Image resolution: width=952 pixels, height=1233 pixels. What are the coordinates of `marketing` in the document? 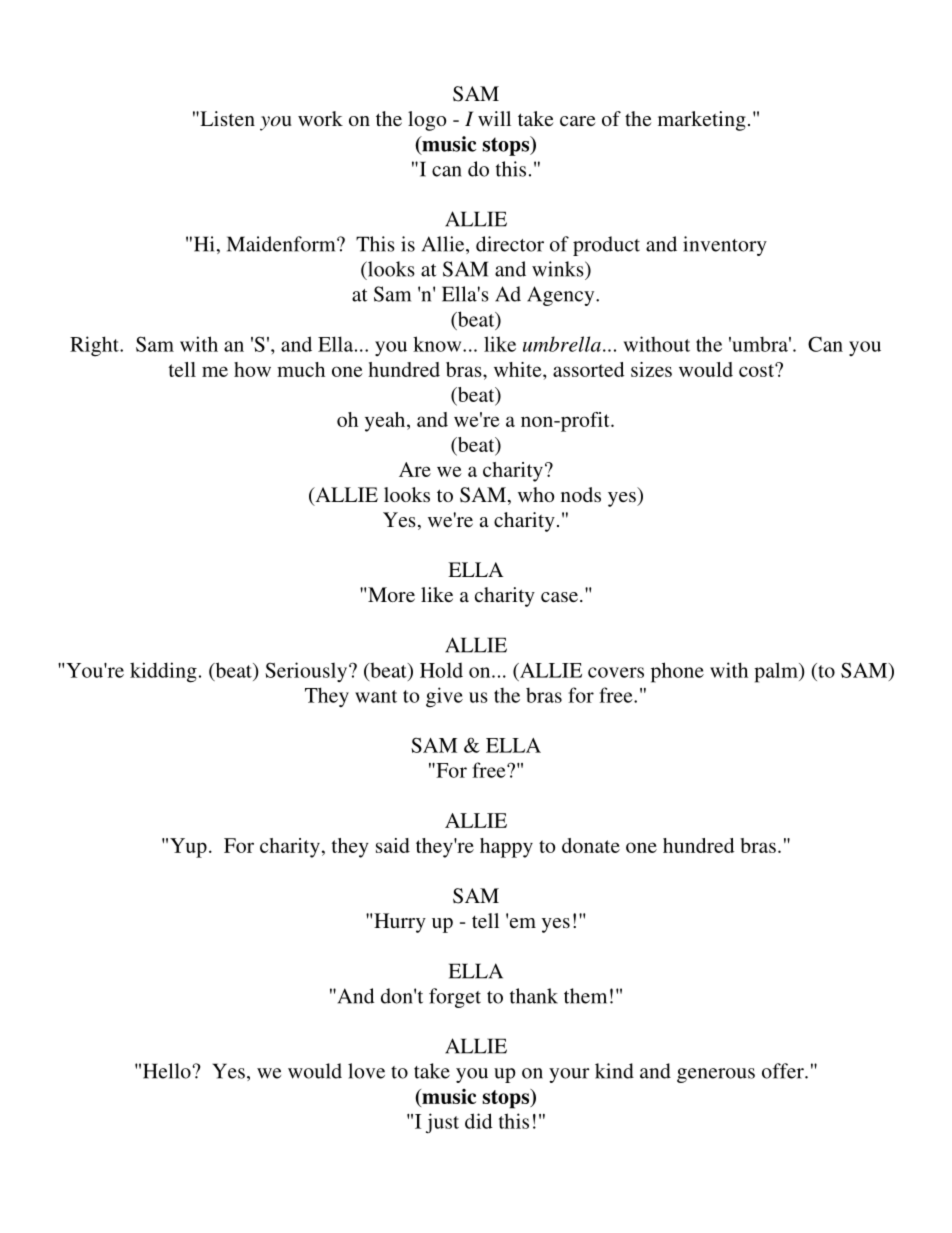 It's located at (702, 121).
